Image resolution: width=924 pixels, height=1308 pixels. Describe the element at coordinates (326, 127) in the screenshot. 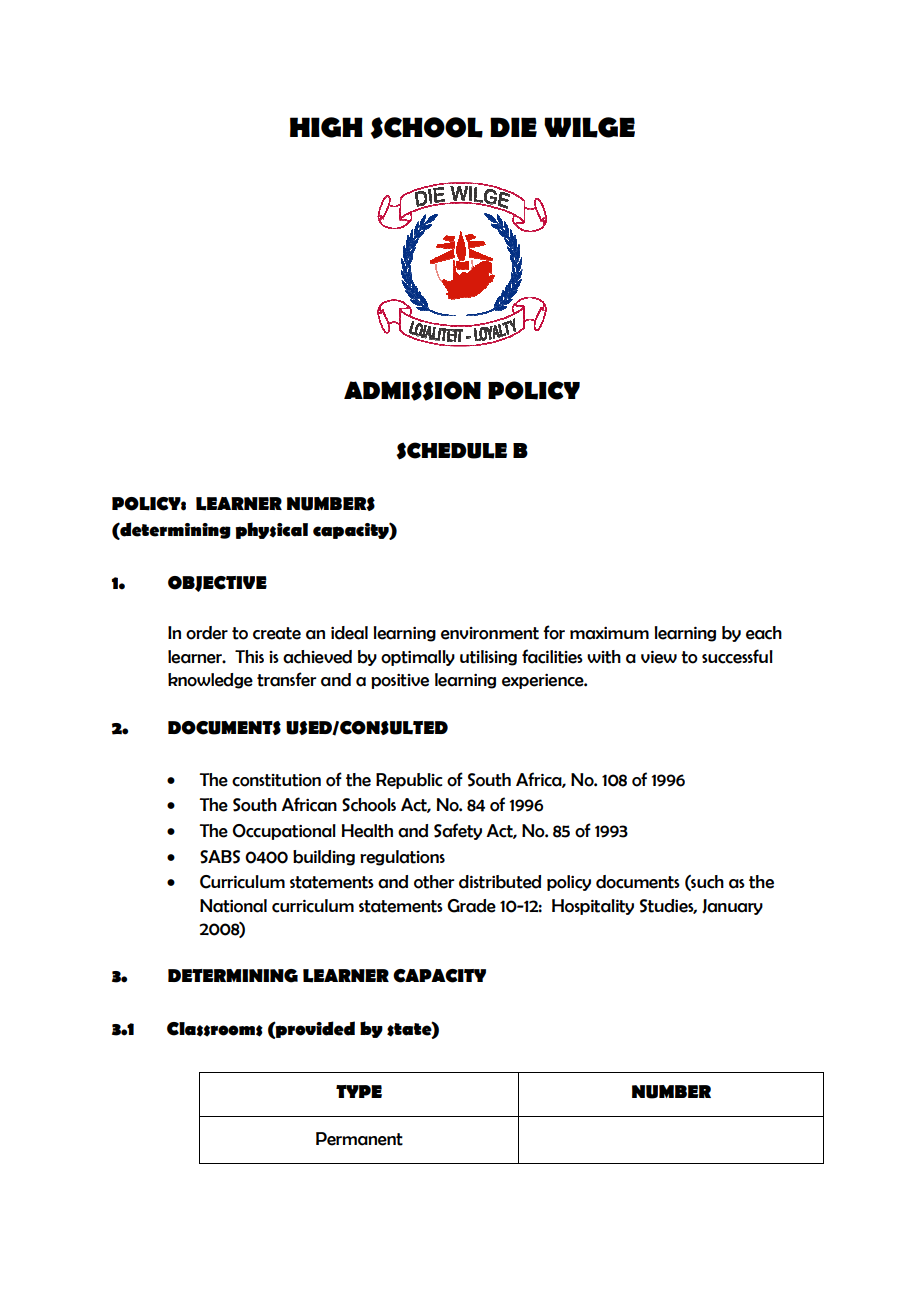

I see `HIGH` at that location.
